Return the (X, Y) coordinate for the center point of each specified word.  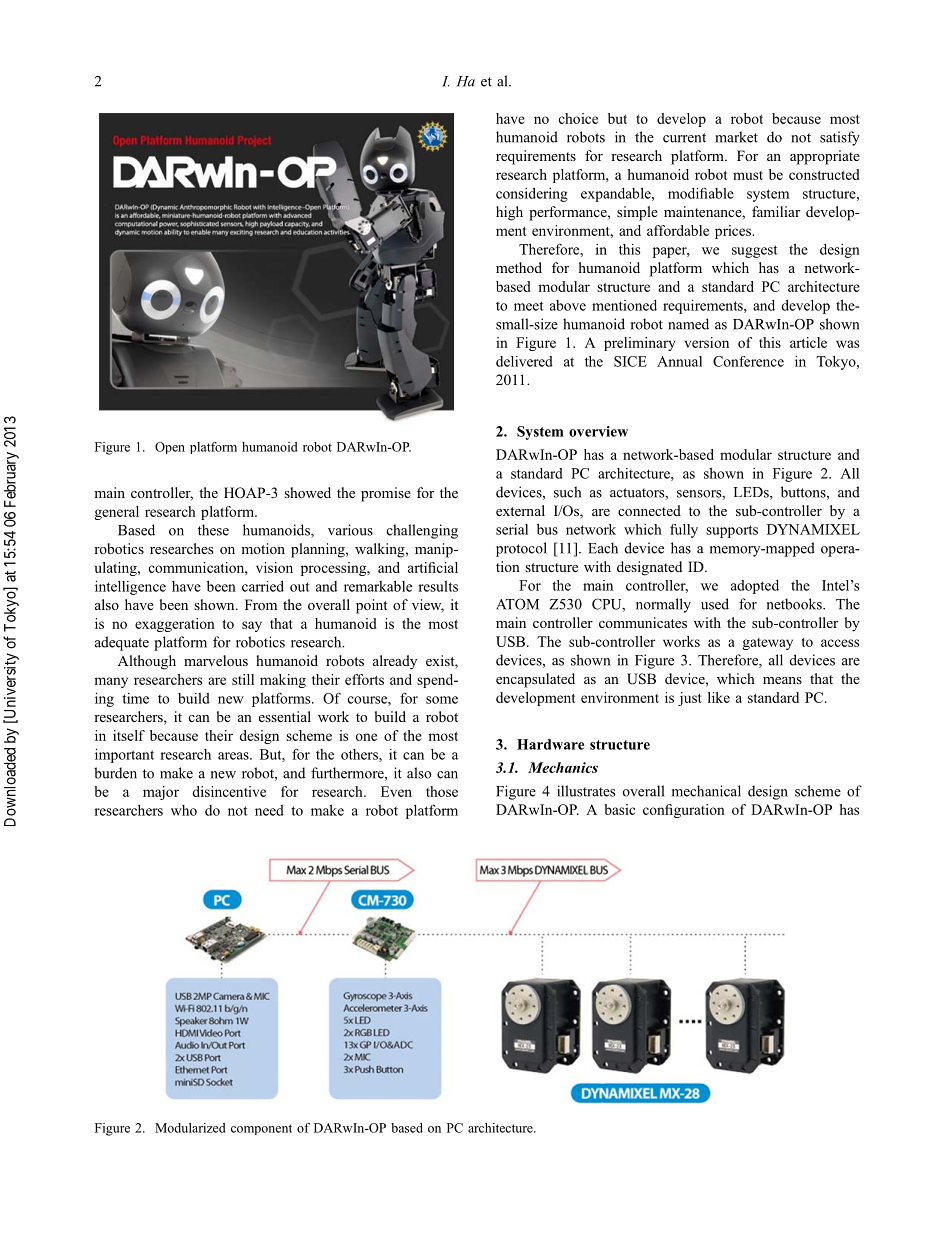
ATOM (517, 604)
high (509, 213)
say (252, 626)
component (261, 1129)
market (736, 137)
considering (532, 194)
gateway (767, 644)
